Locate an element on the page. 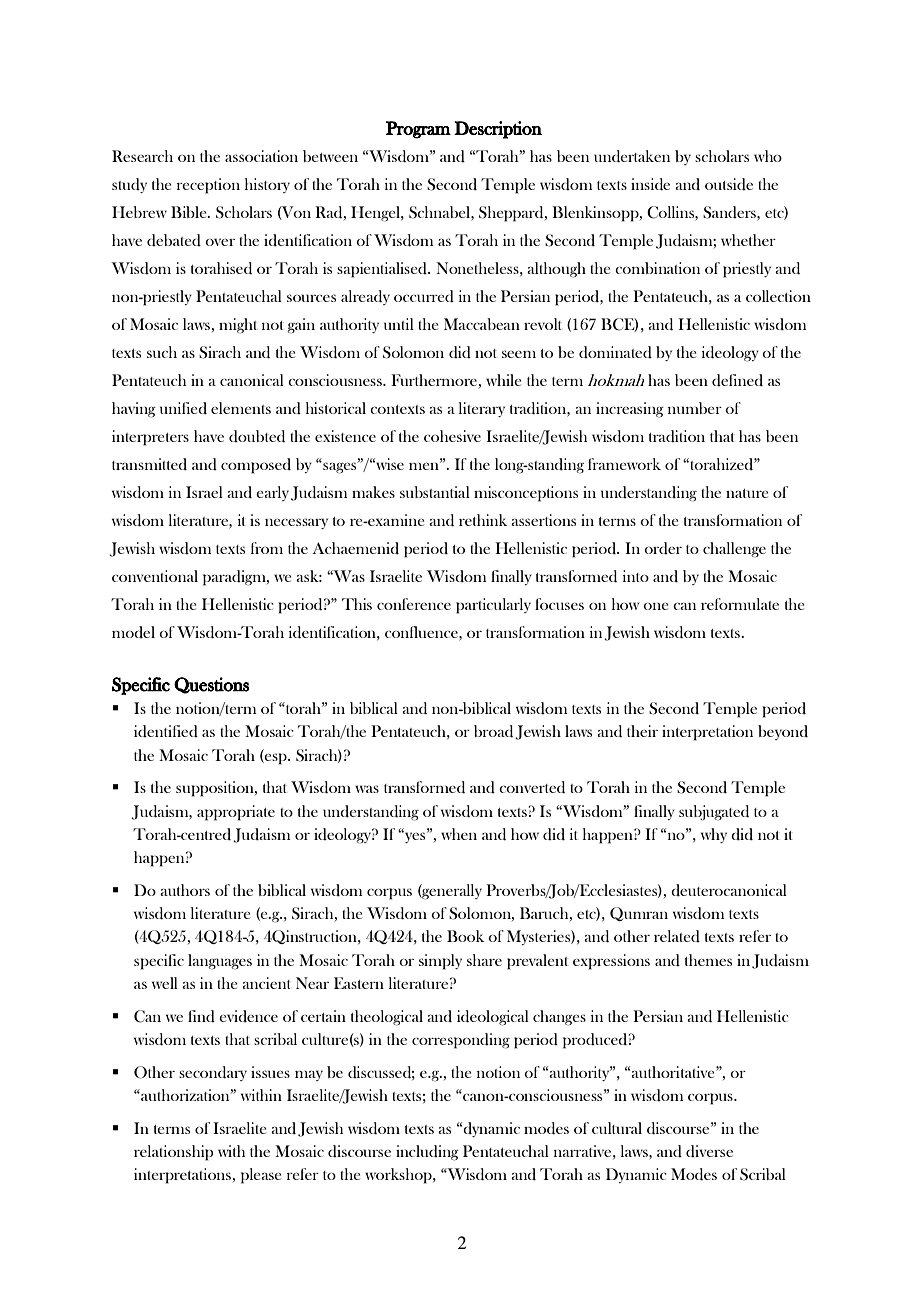 The image size is (924, 1308). confluence is located at coordinates (422, 632).
